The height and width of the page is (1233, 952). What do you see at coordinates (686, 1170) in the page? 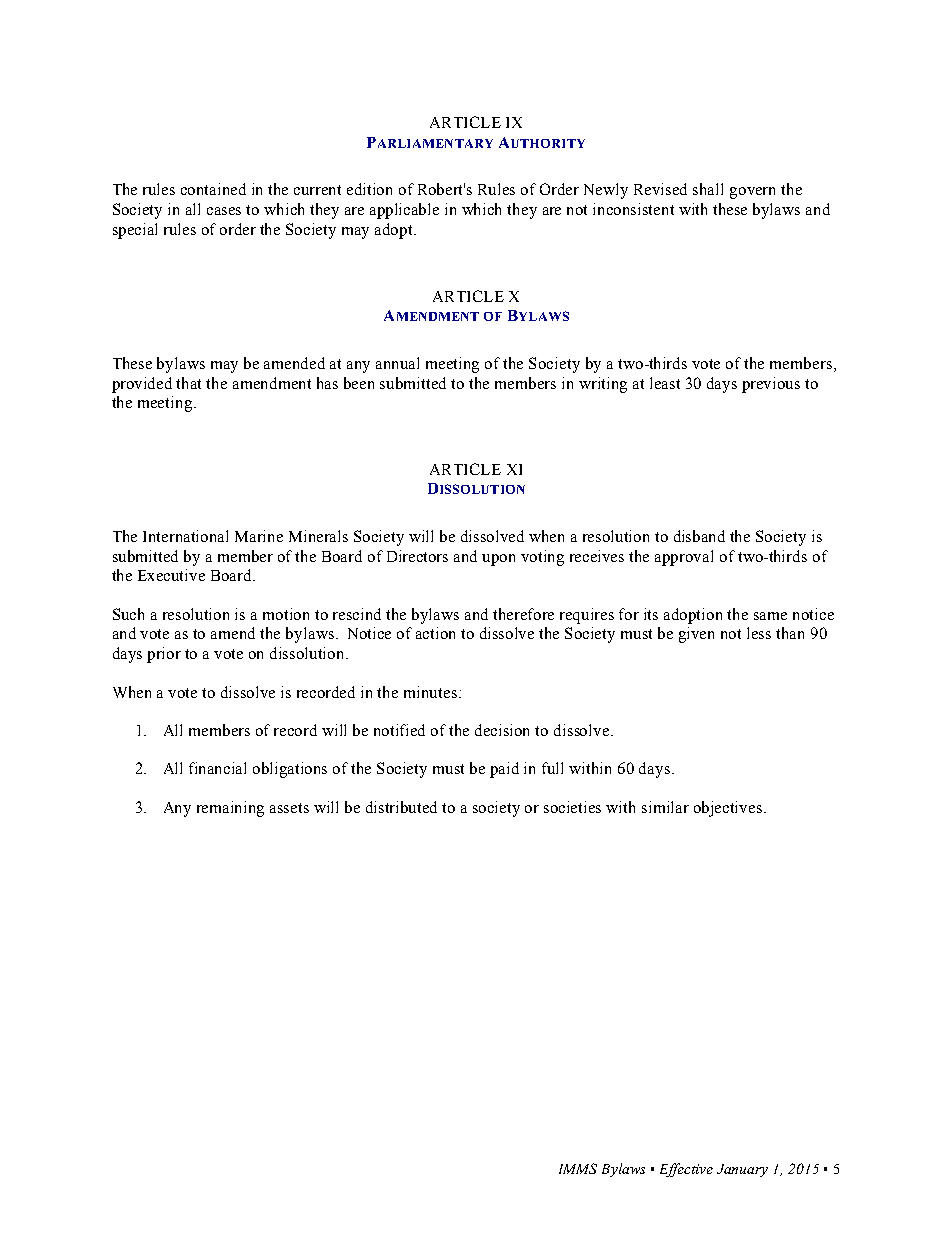
I see `Effective` at bounding box center [686, 1170].
